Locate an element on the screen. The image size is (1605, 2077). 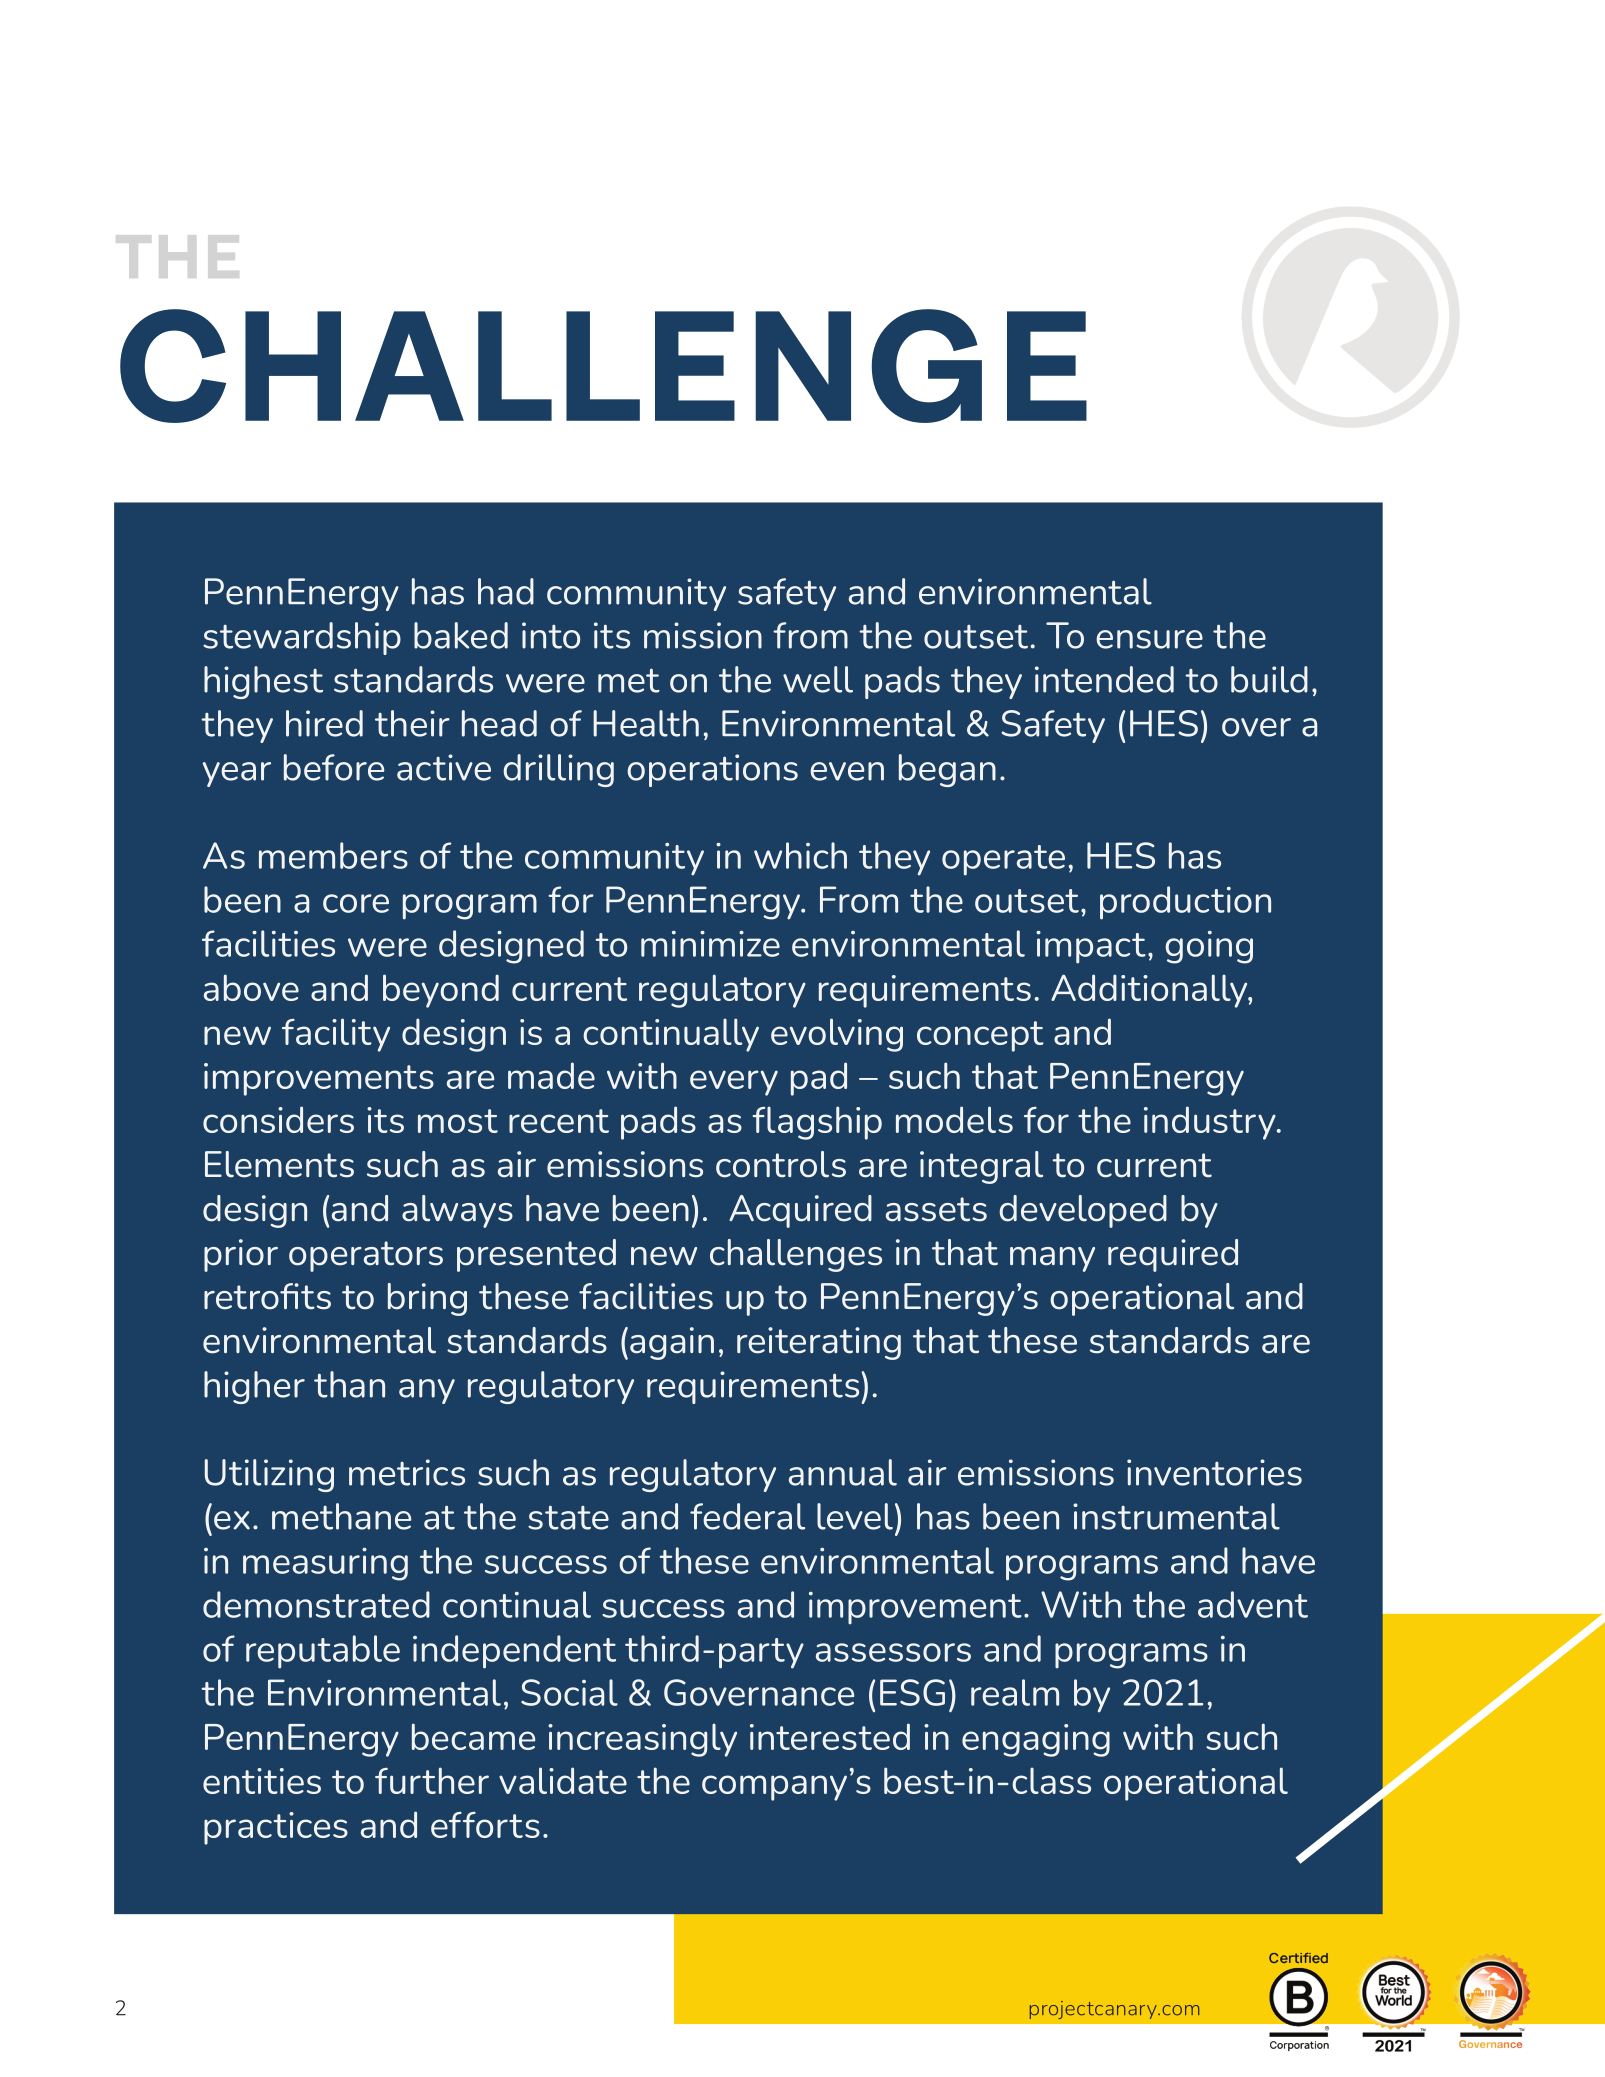
engaging is located at coordinates (1036, 1740).
